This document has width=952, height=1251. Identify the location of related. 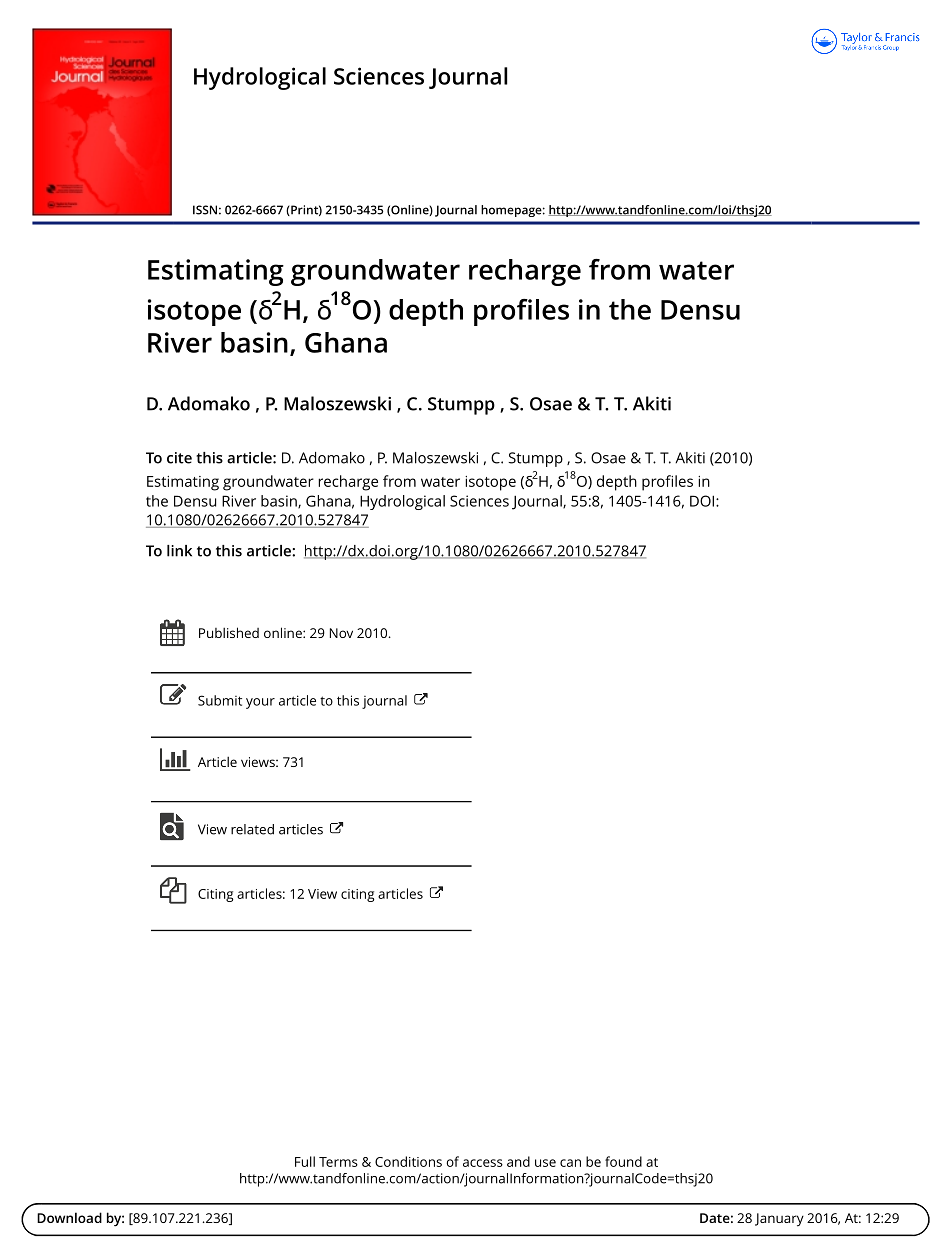
(252, 829).
